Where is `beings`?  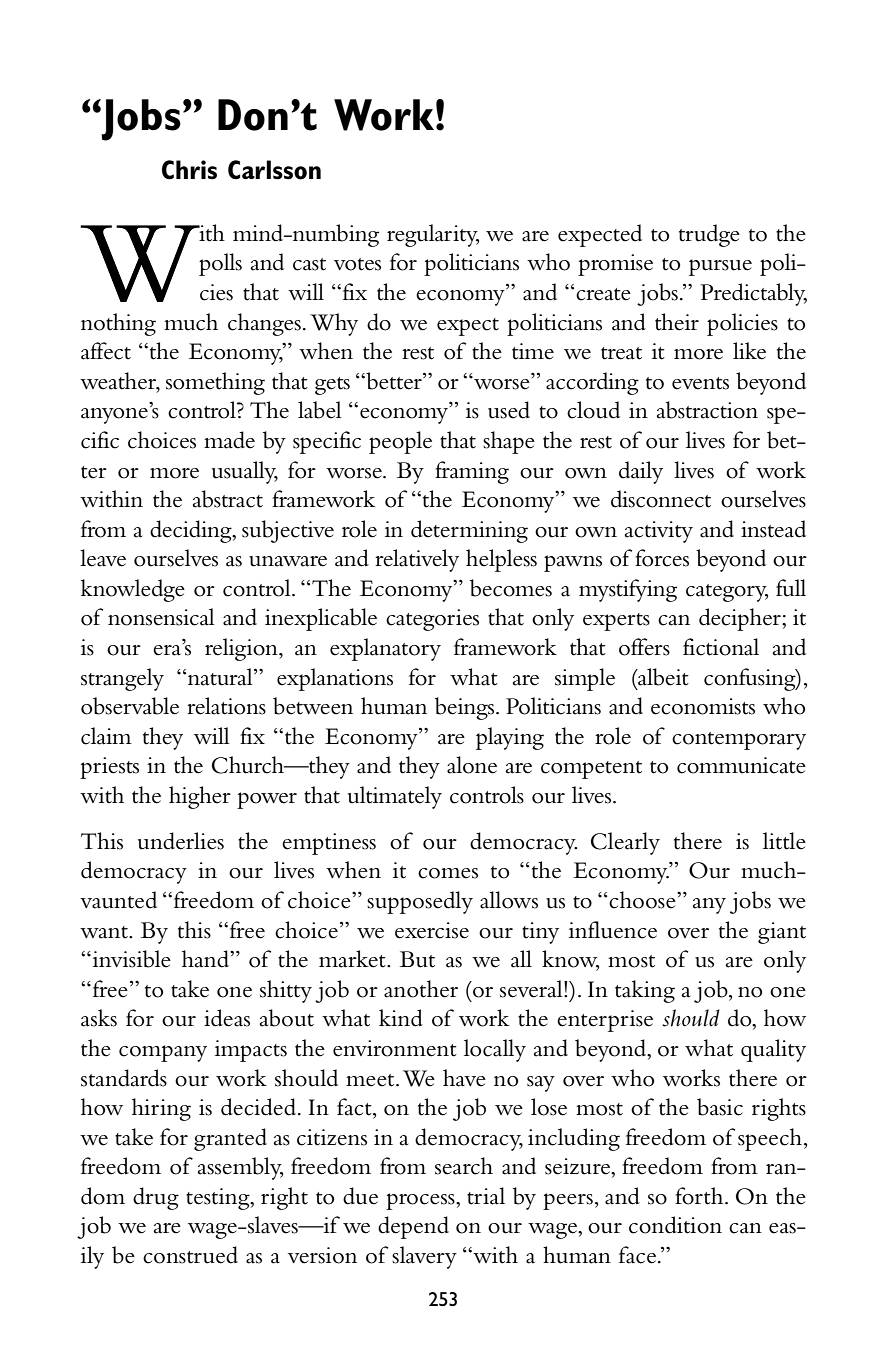 beings is located at coordinates (466, 708).
